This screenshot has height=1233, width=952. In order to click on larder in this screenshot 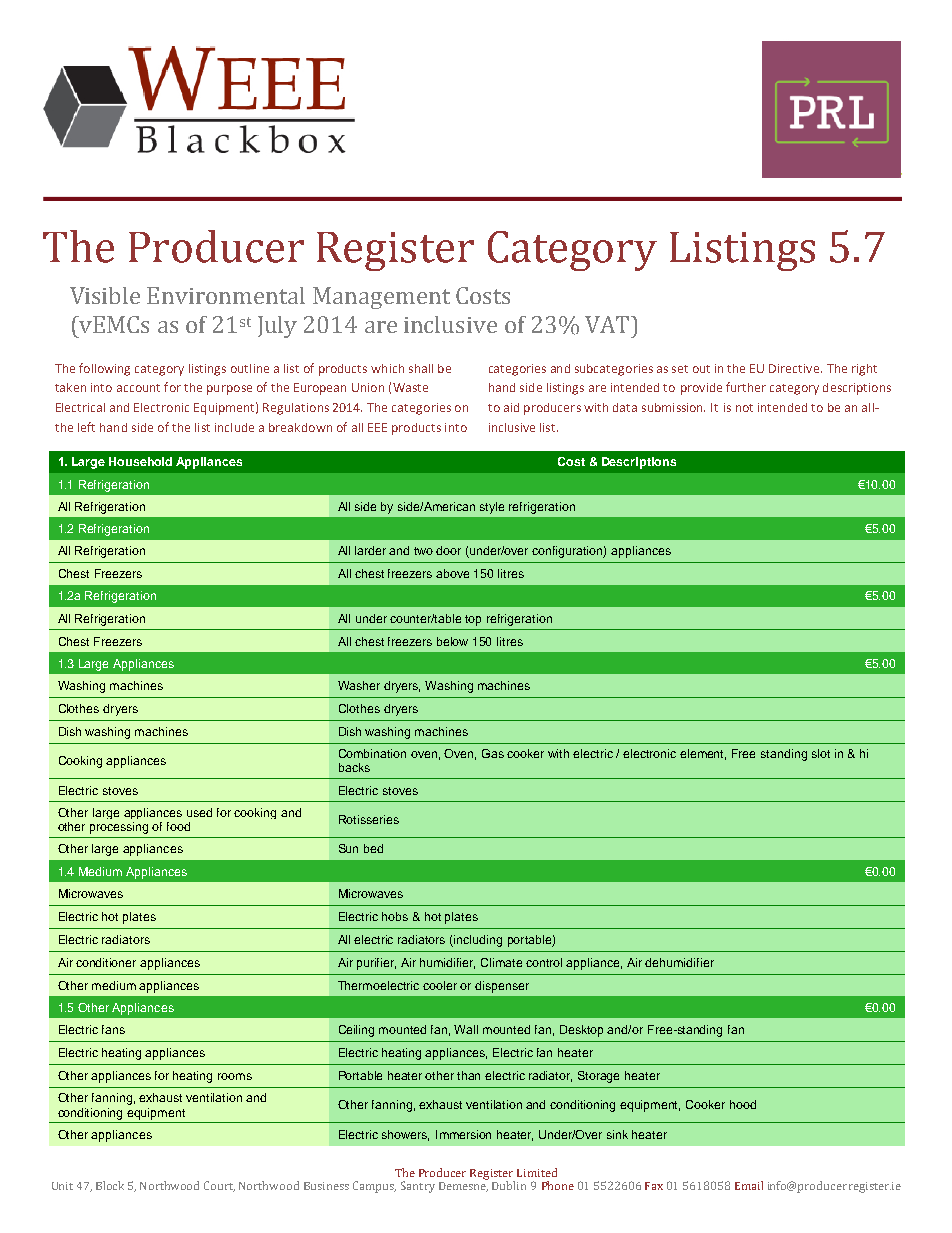, I will do `click(370, 550)`.
